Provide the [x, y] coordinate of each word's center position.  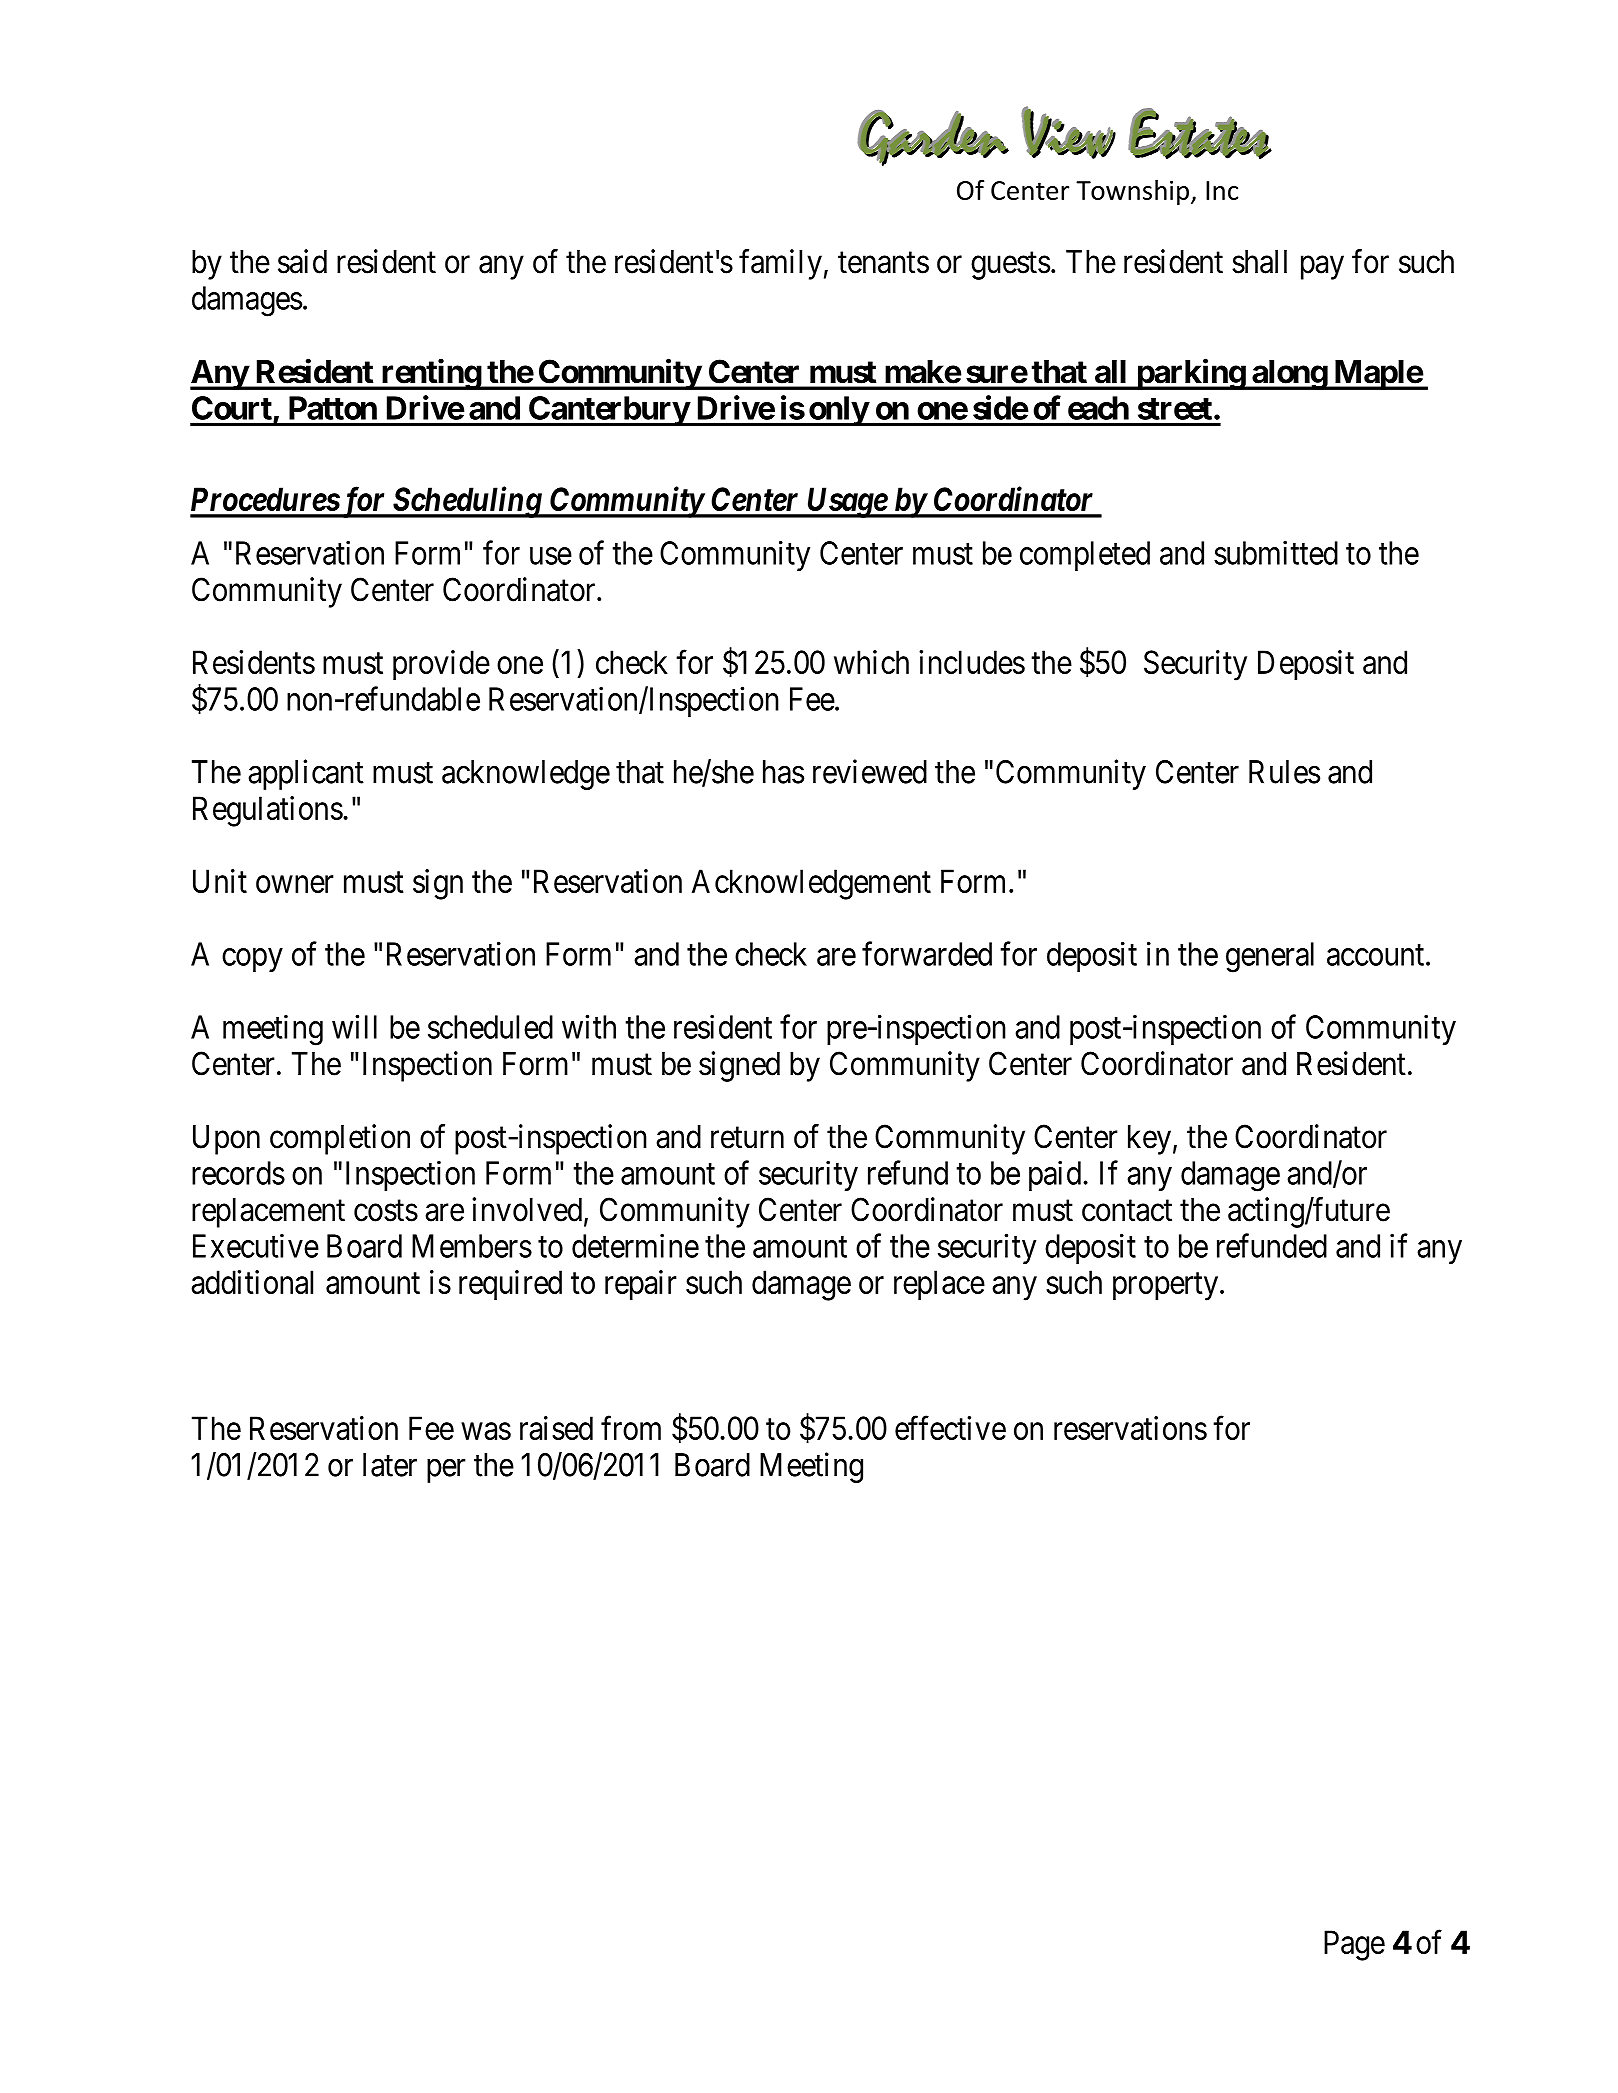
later [390, 1465]
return [747, 1138]
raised [556, 1428]
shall [1259, 262]
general [1270, 957]
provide [441, 665]
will [354, 1026]
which [871, 662]
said [302, 261]
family [780, 264]
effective [950, 1428]
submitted [1276, 552]
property [1165, 1287]
